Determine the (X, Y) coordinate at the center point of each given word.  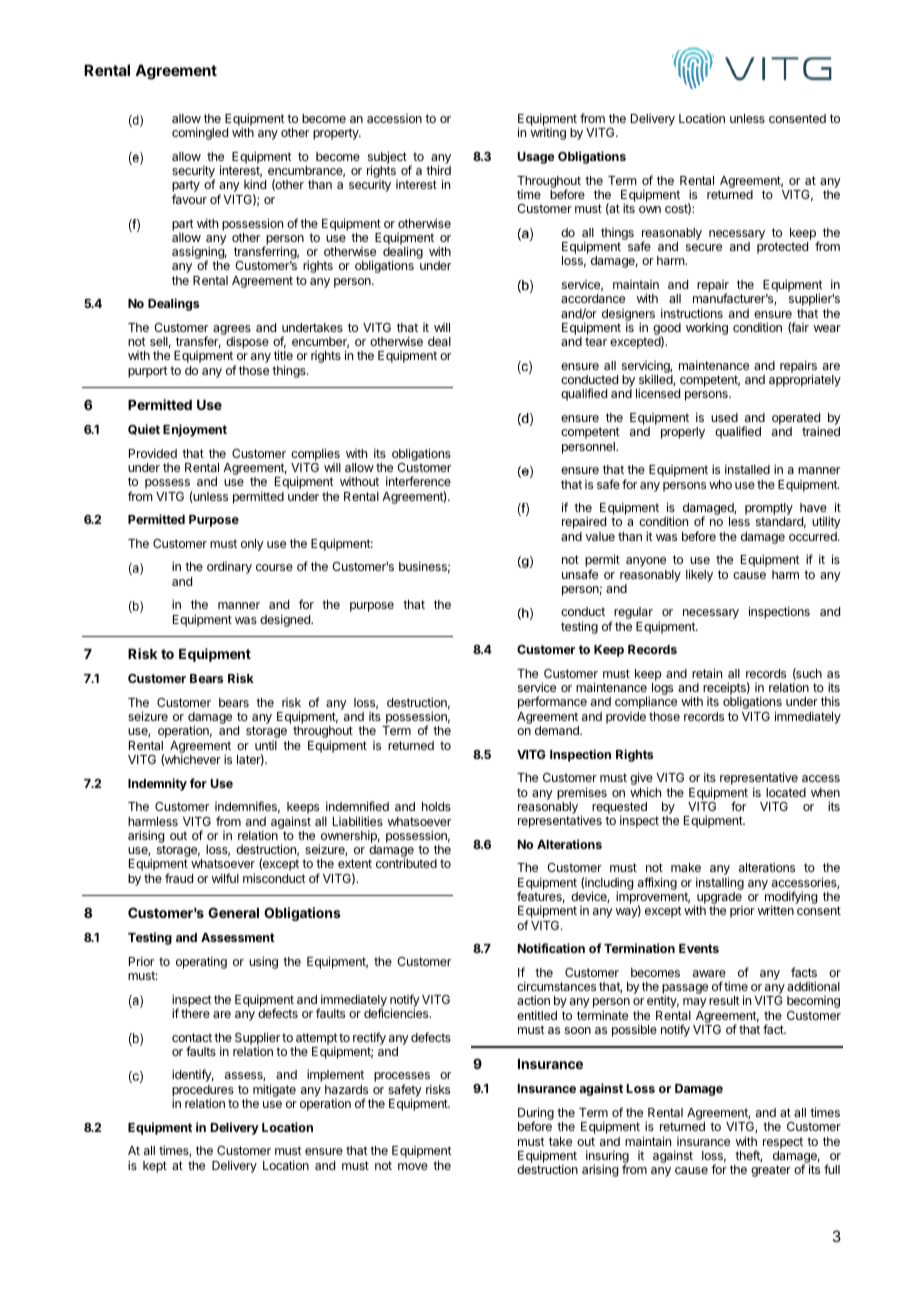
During (536, 1115)
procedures (203, 1092)
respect (783, 1143)
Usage (536, 158)
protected (782, 248)
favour (189, 199)
